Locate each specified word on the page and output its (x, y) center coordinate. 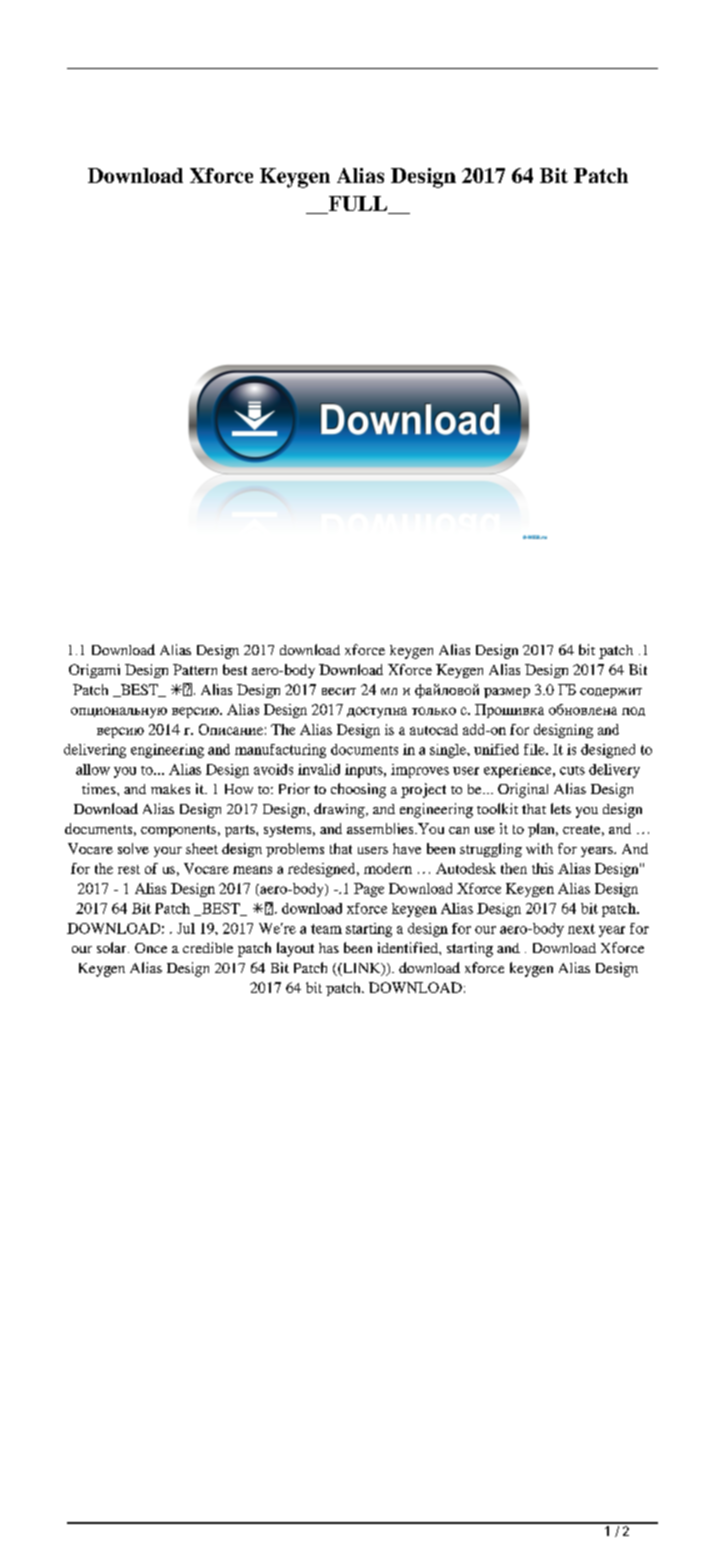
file (535, 749)
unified (496, 749)
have (407, 848)
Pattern (195, 669)
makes (170, 789)
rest (129, 869)
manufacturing (280, 751)
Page (369, 890)
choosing (358, 790)
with (539, 848)
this (542, 868)
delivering (95, 751)
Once (151, 948)
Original (523, 790)
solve (133, 848)
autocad (434, 729)
